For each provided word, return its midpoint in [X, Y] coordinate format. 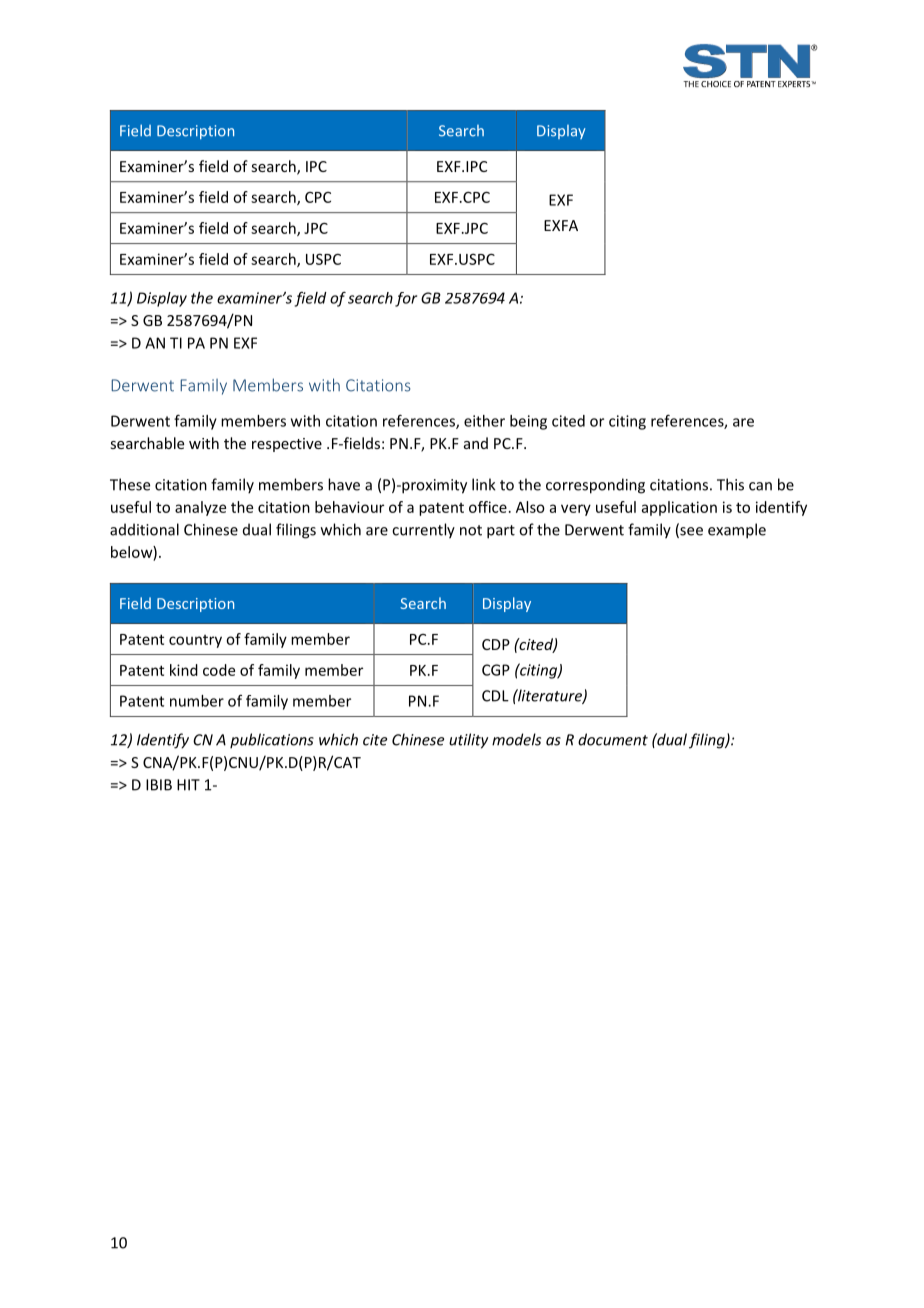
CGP [496, 670]
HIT [188, 785]
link [483, 484]
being [528, 422]
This [730, 484]
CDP [496, 644]
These [130, 484]
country [195, 641]
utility [468, 741]
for [406, 299]
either [484, 421]
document [613, 739]
